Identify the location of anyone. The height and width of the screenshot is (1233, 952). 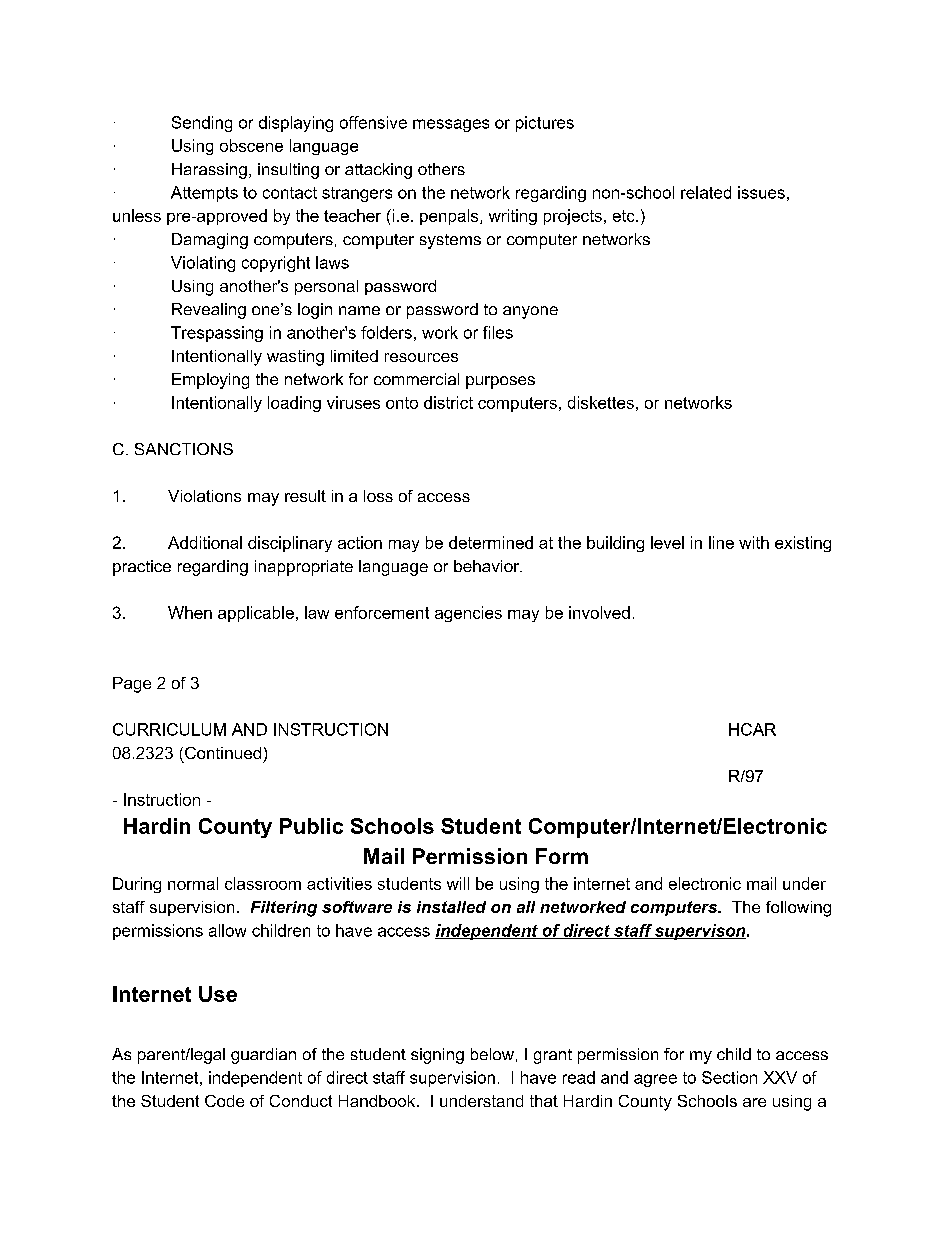
(530, 312).
